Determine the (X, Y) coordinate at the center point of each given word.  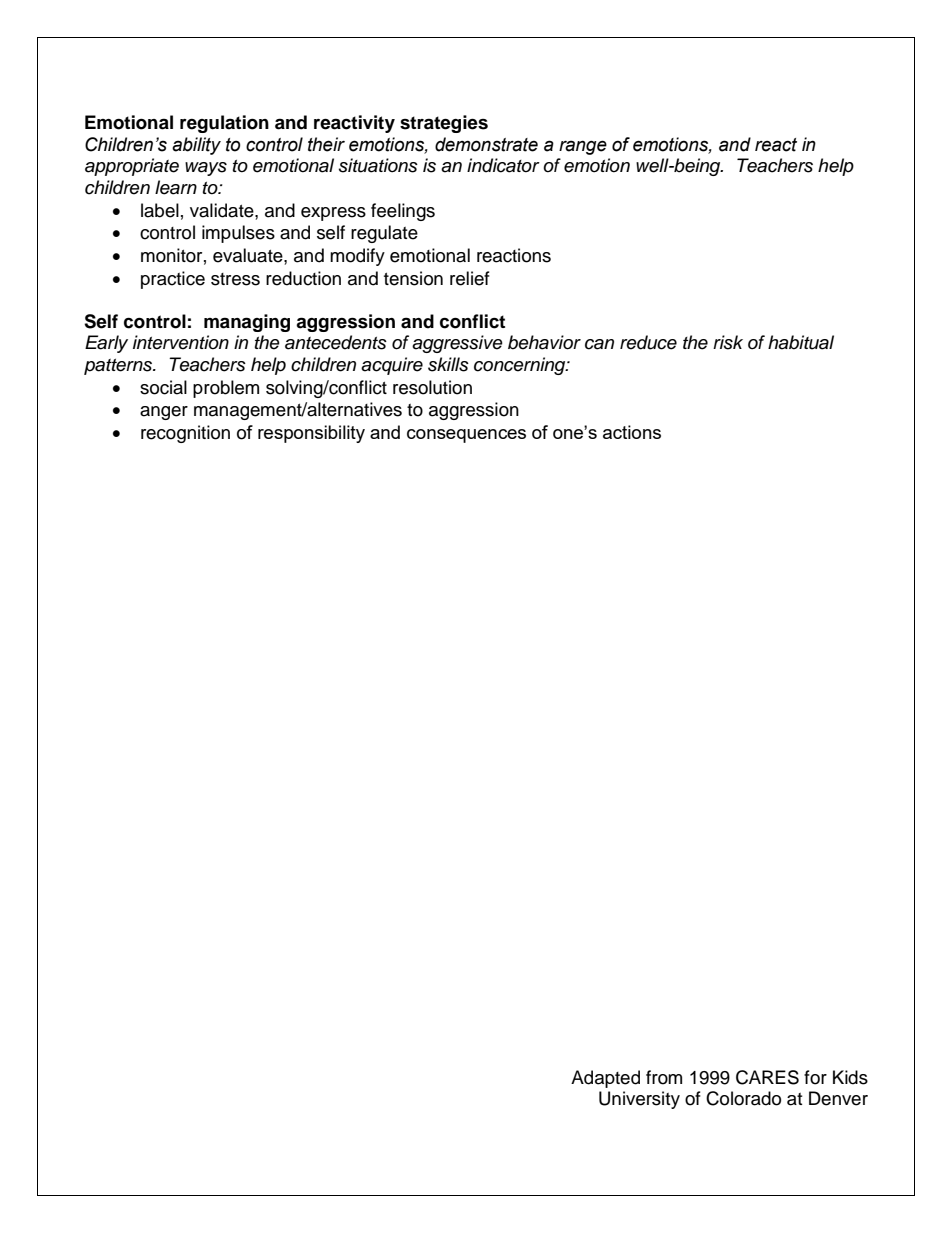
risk (728, 342)
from (664, 1077)
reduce (648, 342)
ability (196, 146)
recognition (185, 434)
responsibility (311, 434)
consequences (466, 436)
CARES (767, 1077)
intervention (181, 342)
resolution (432, 387)
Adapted (605, 1079)
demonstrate (486, 144)
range (583, 147)
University (639, 1100)
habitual (801, 342)
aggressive (457, 344)
